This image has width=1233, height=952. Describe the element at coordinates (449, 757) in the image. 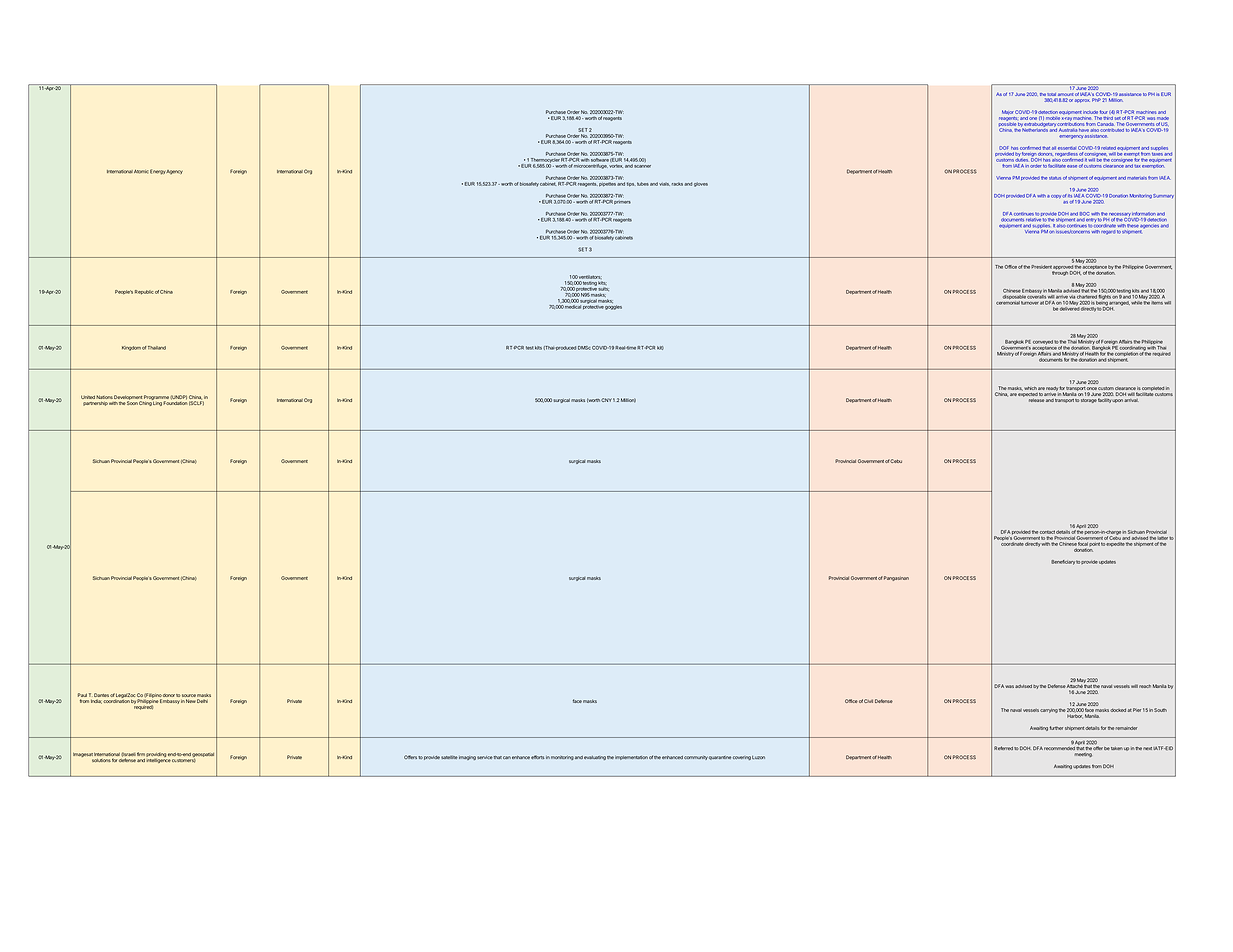

I see `satellite` at that location.
